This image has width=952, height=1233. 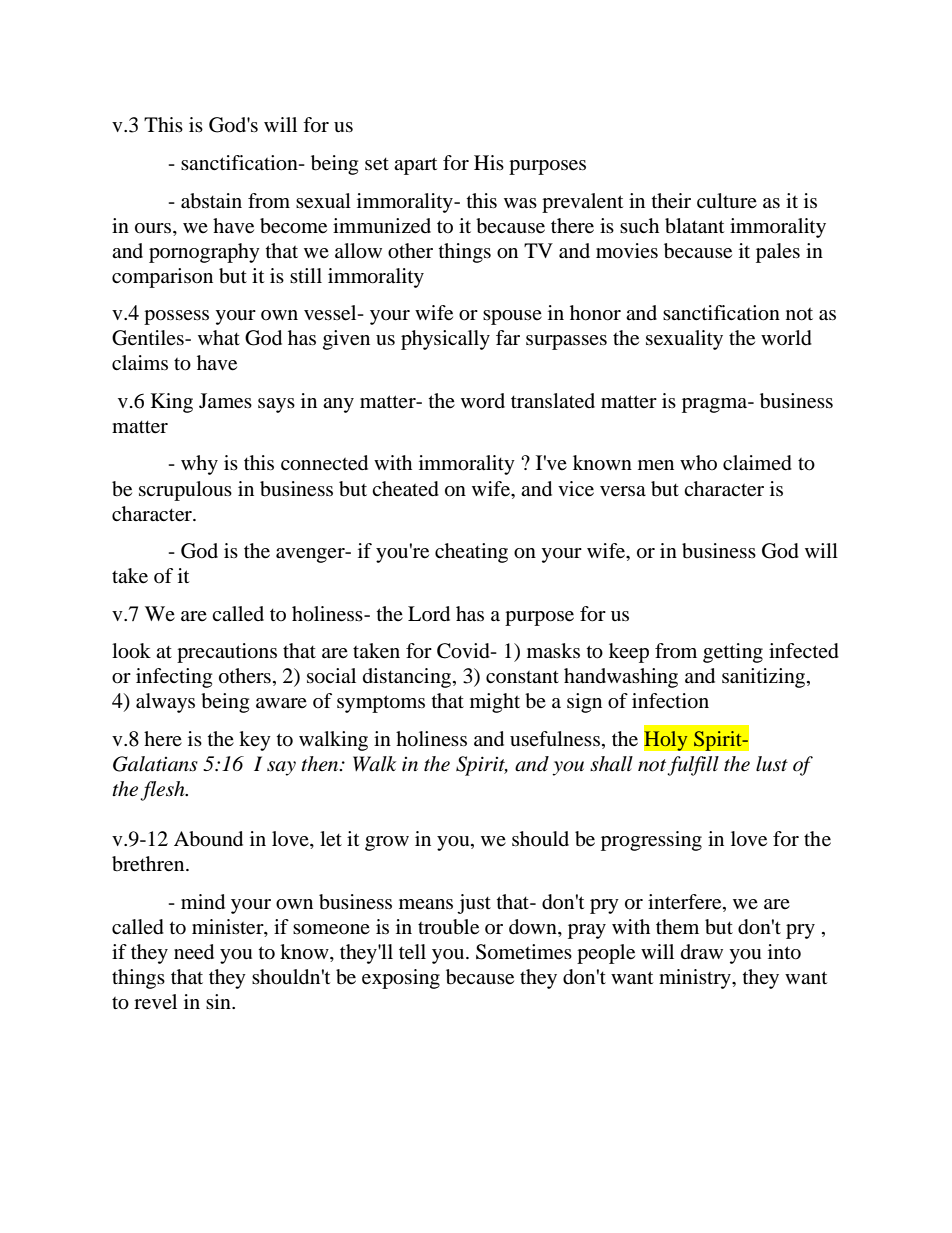 I want to click on fulfill, so click(x=693, y=766).
